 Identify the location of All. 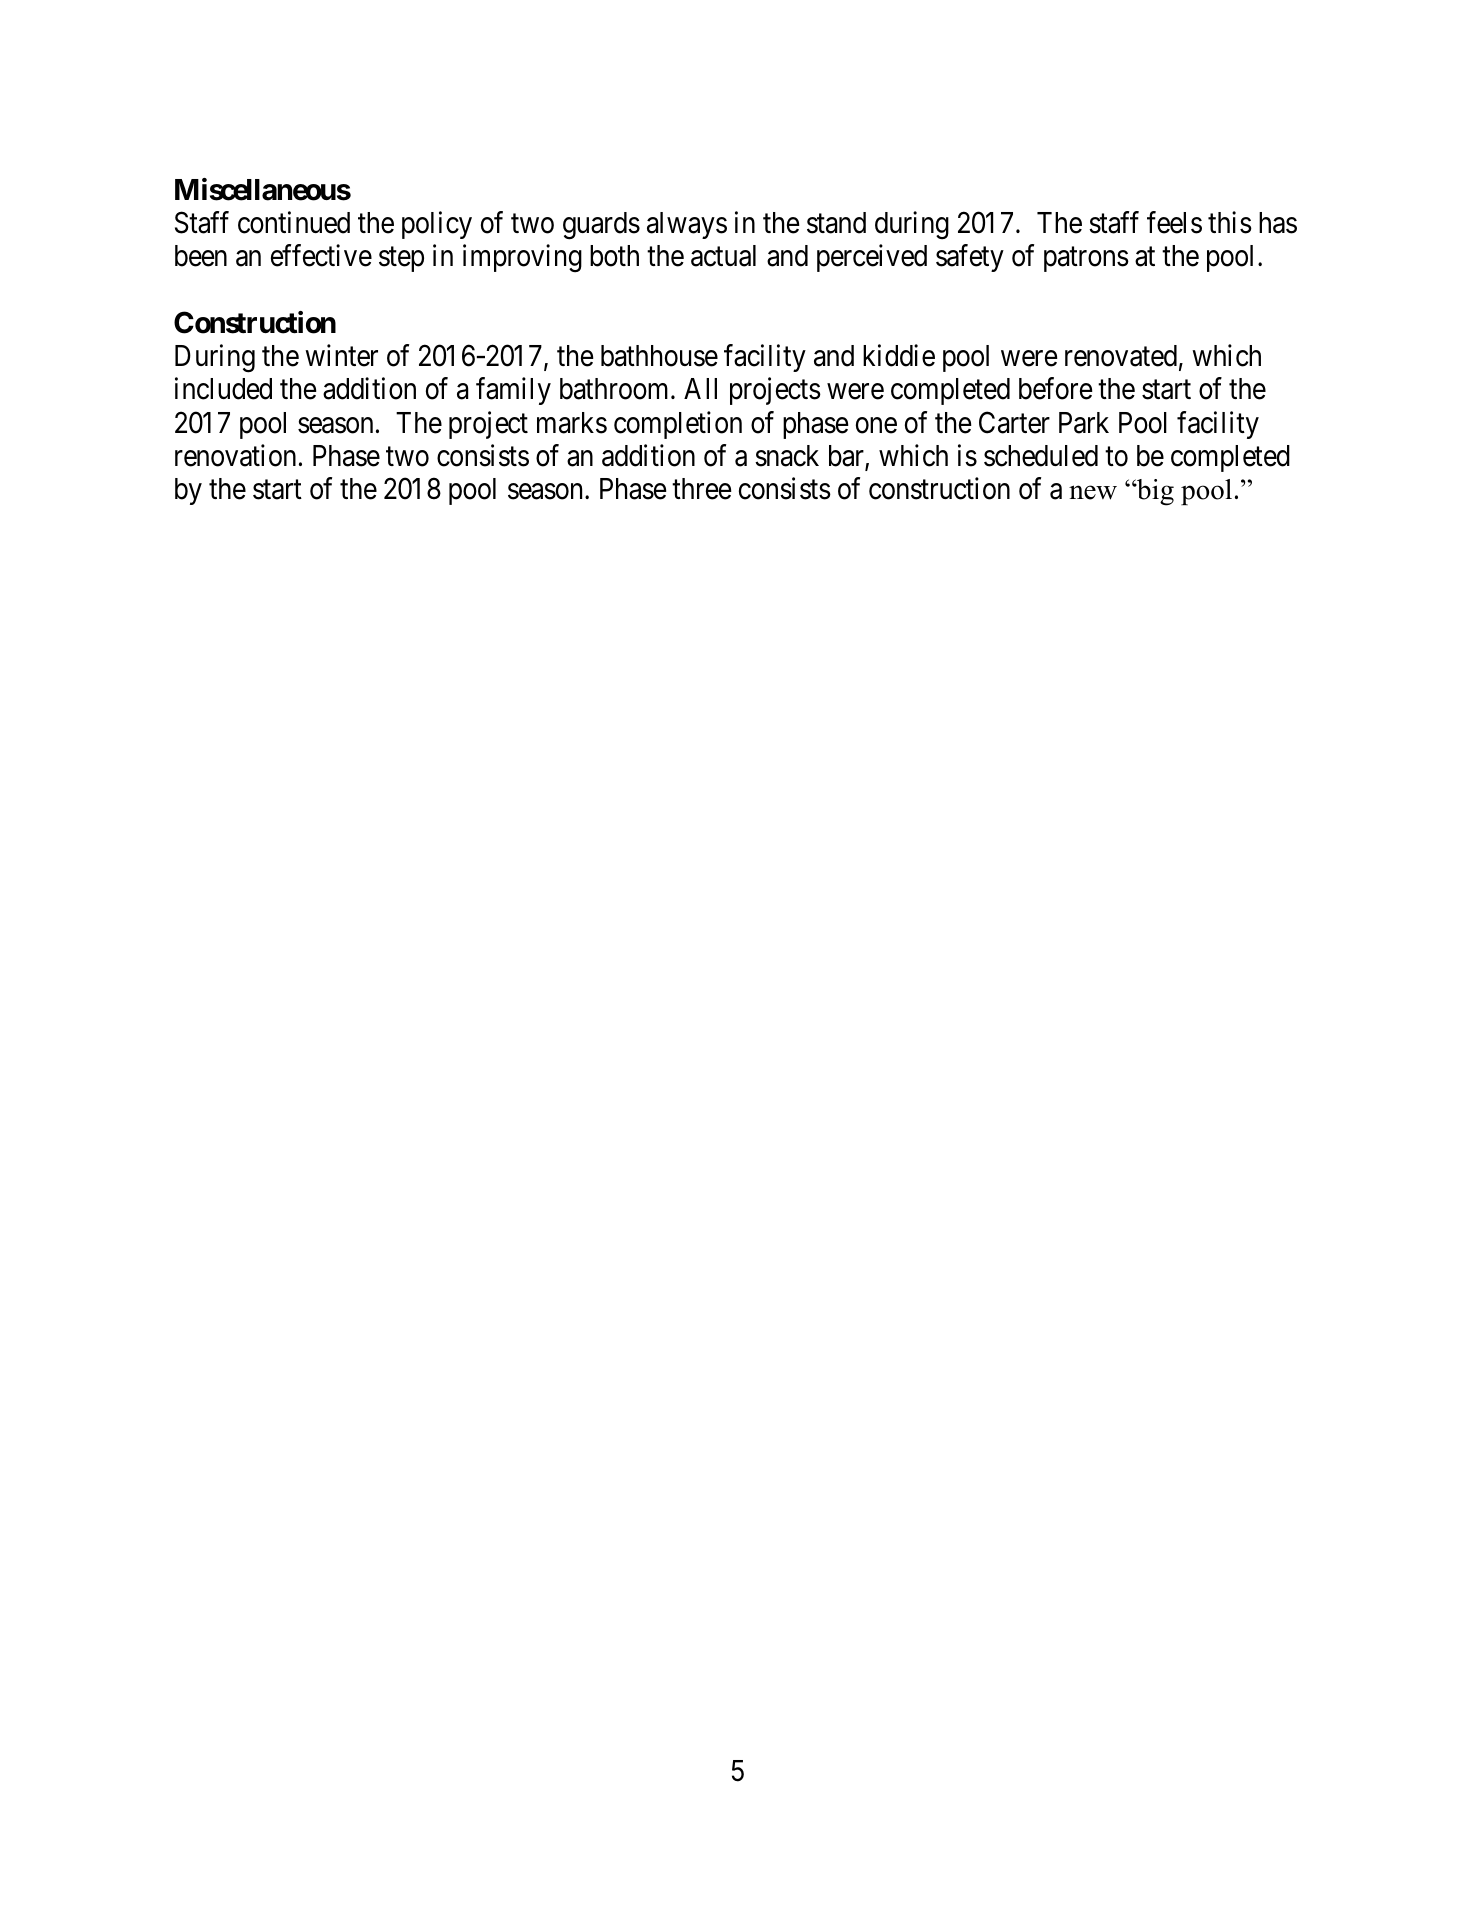
(700, 388).
